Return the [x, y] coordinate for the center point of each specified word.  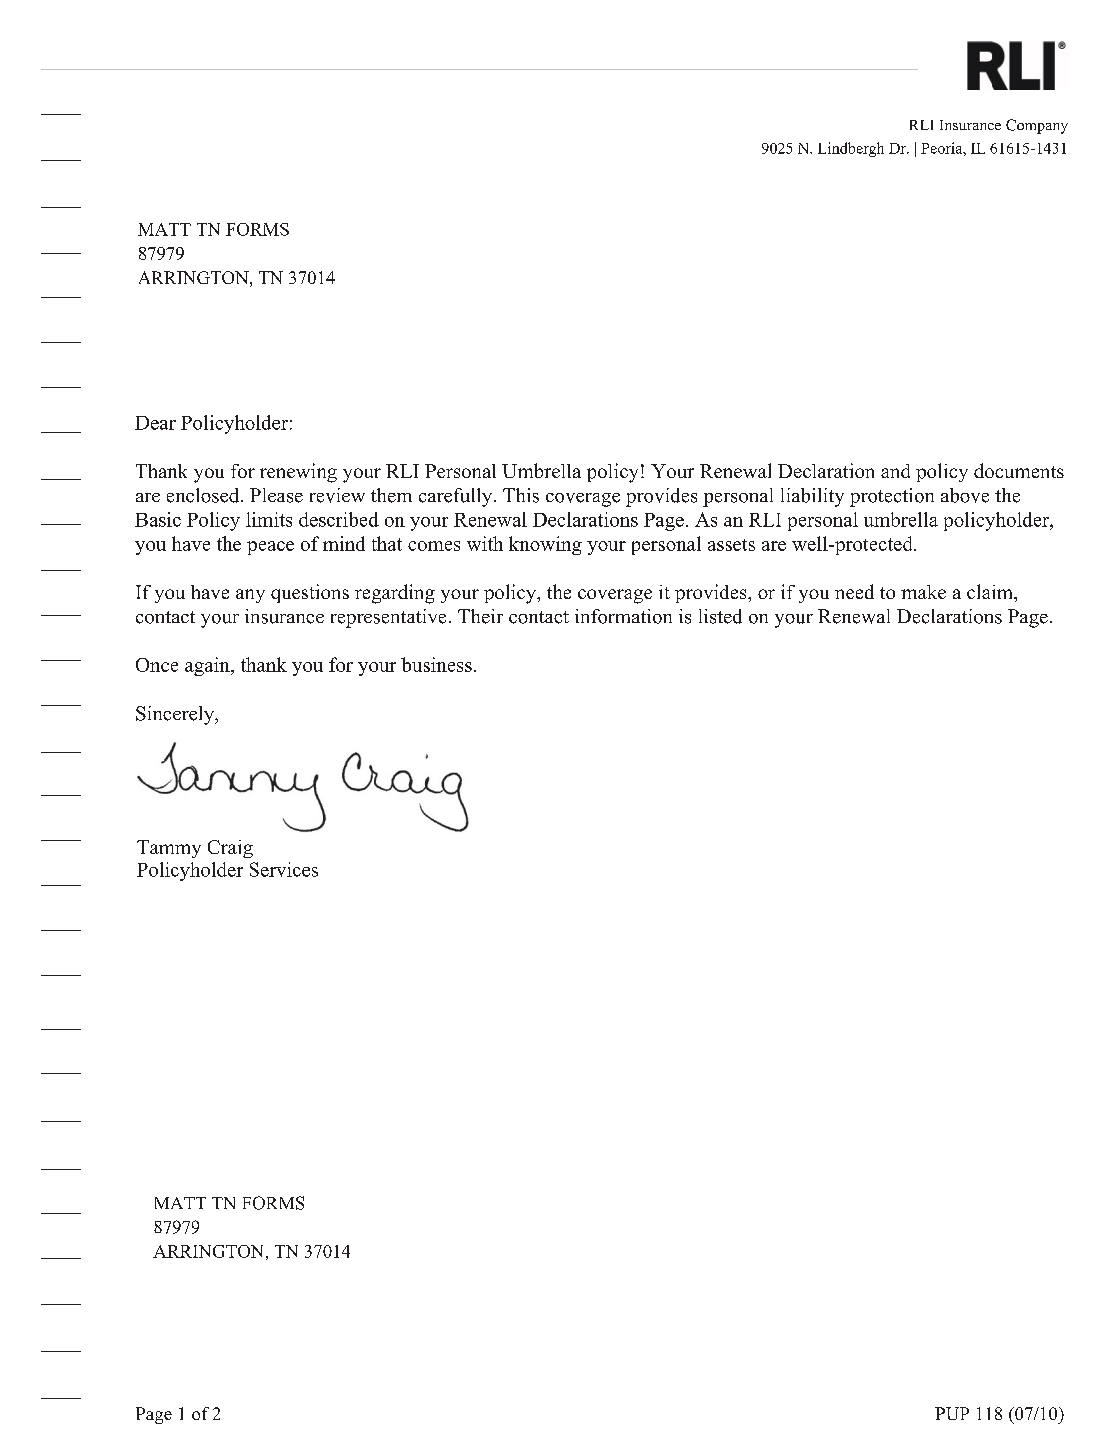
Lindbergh [851, 149]
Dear [155, 423]
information [623, 616]
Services [284, 869]
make [923, 592]
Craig [230, 849]
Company [1037, 126]
